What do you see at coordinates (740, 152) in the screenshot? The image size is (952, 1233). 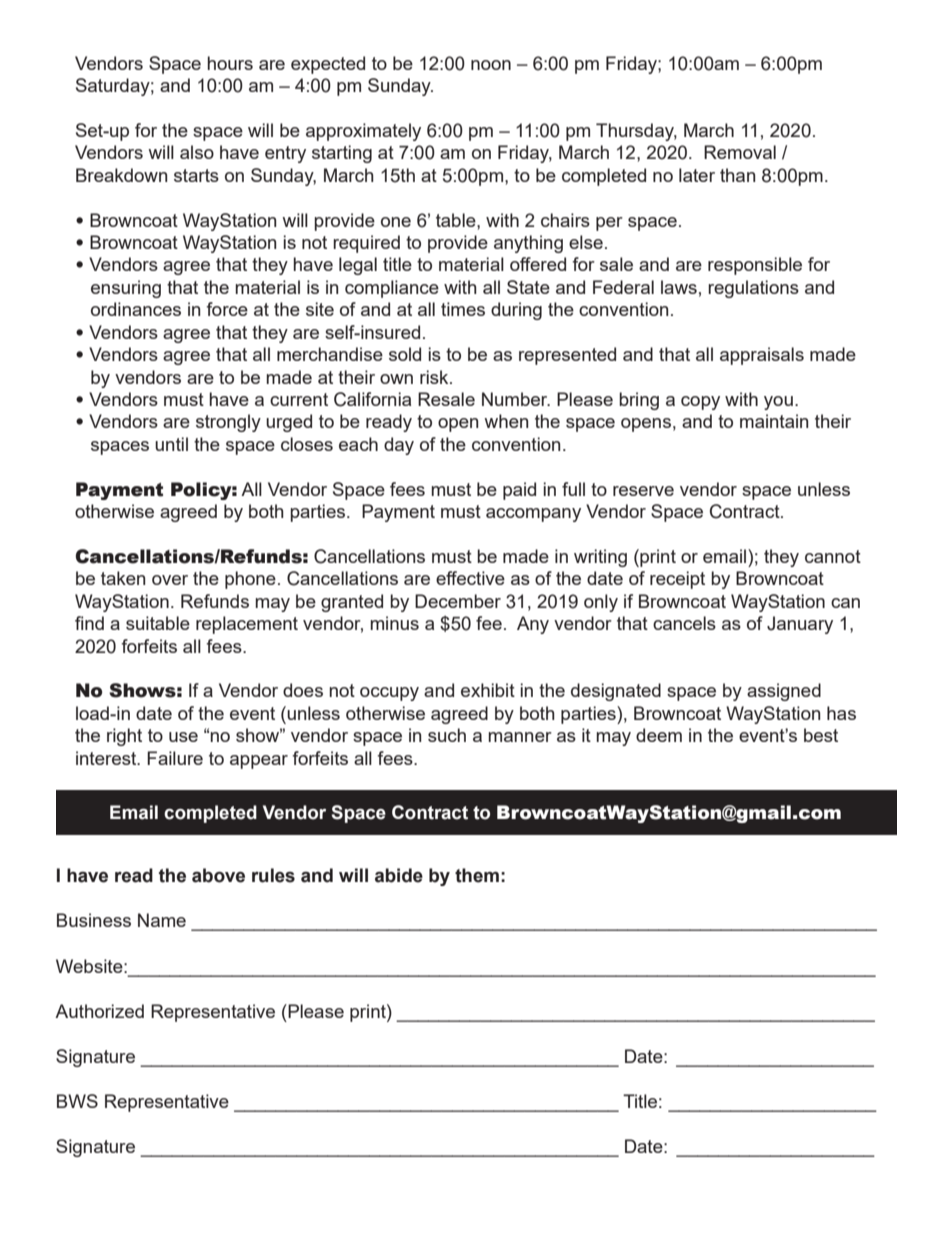 I see `Removal` at bounding box center [740, 152].
